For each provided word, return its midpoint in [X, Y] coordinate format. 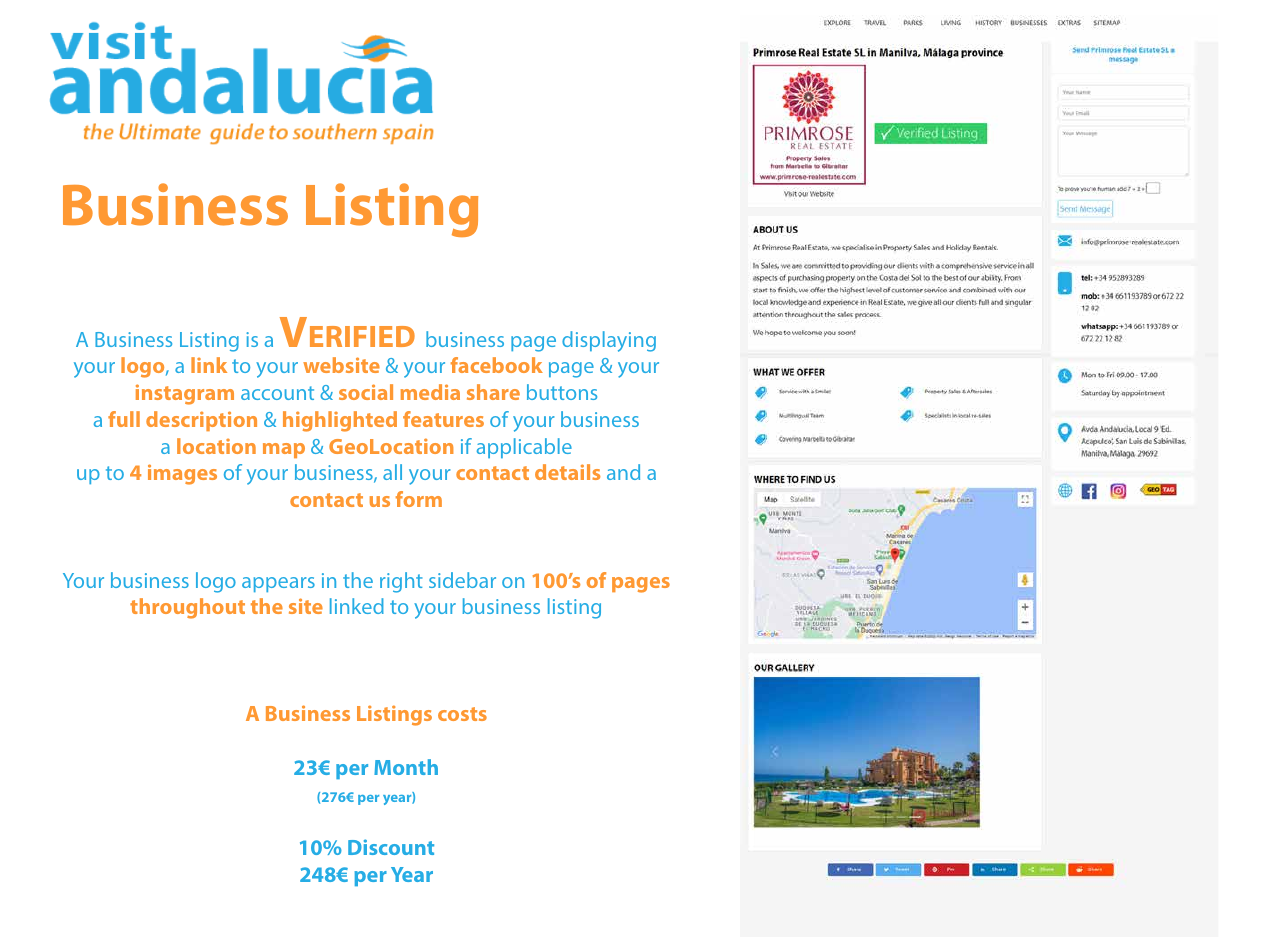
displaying [609, 341]
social [366, 392]
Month [406, 767]
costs [462, 714]
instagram [185, 394]
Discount [391, 847]
